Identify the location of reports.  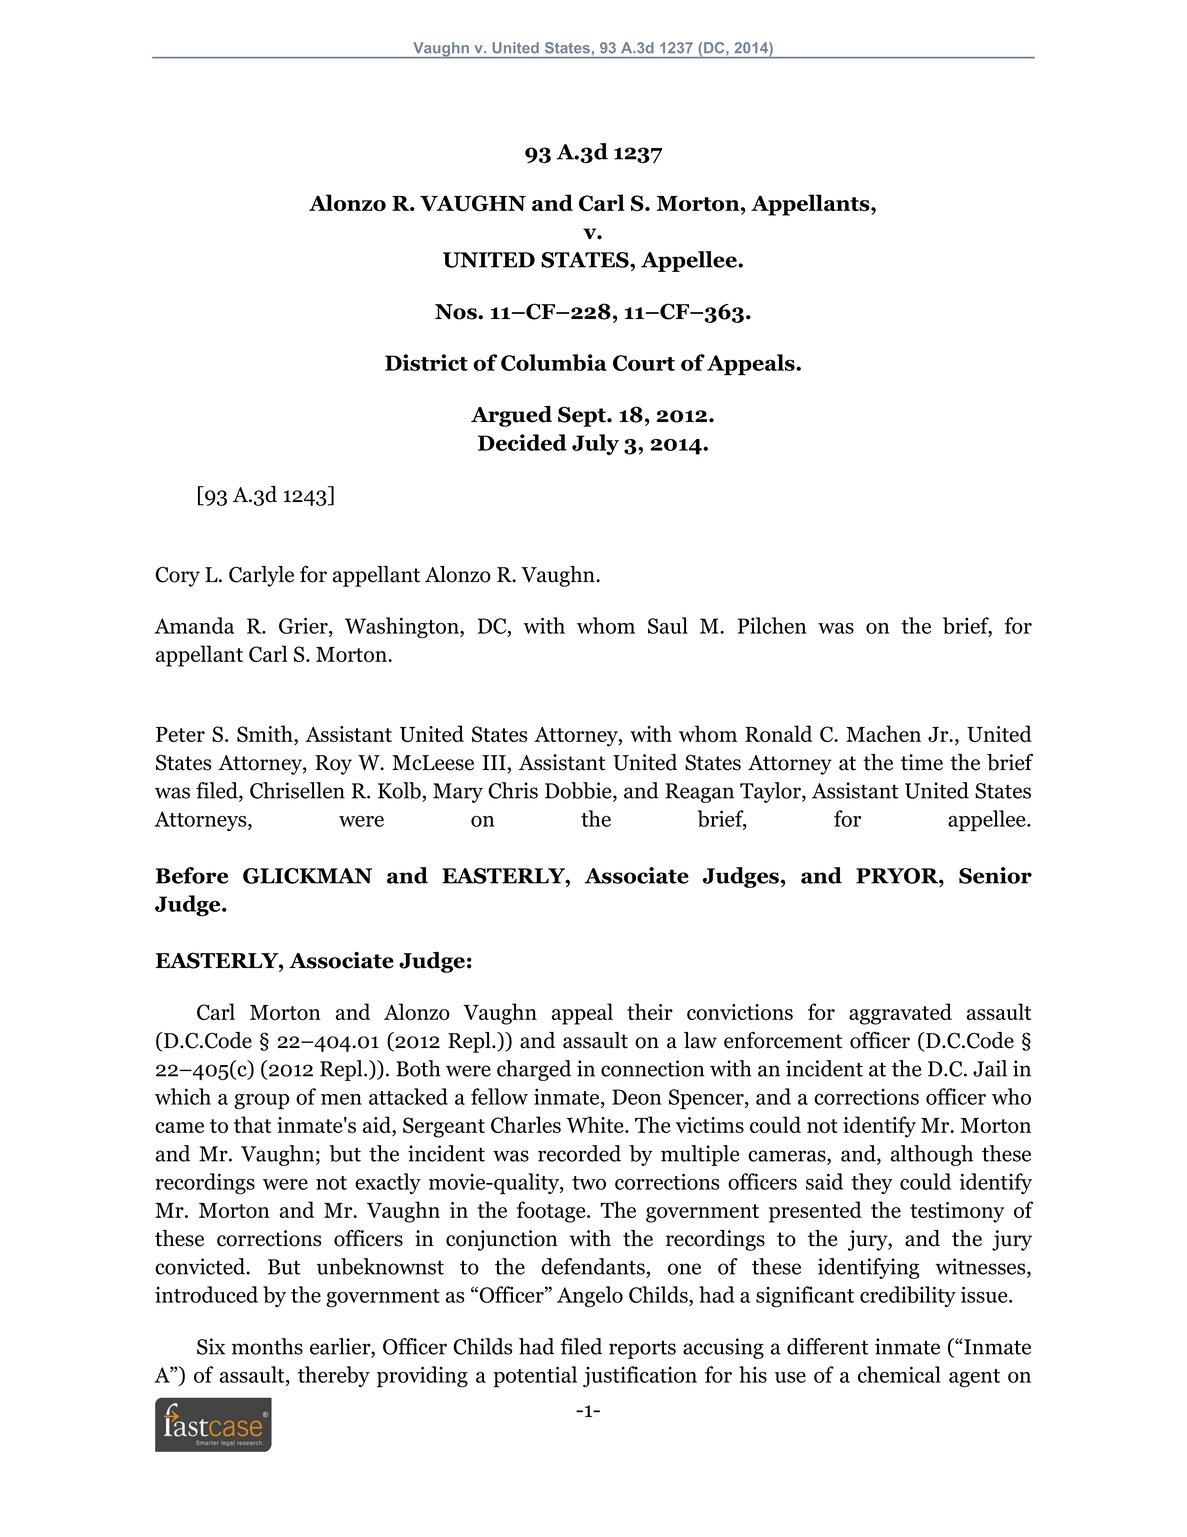
(642, 1349).
